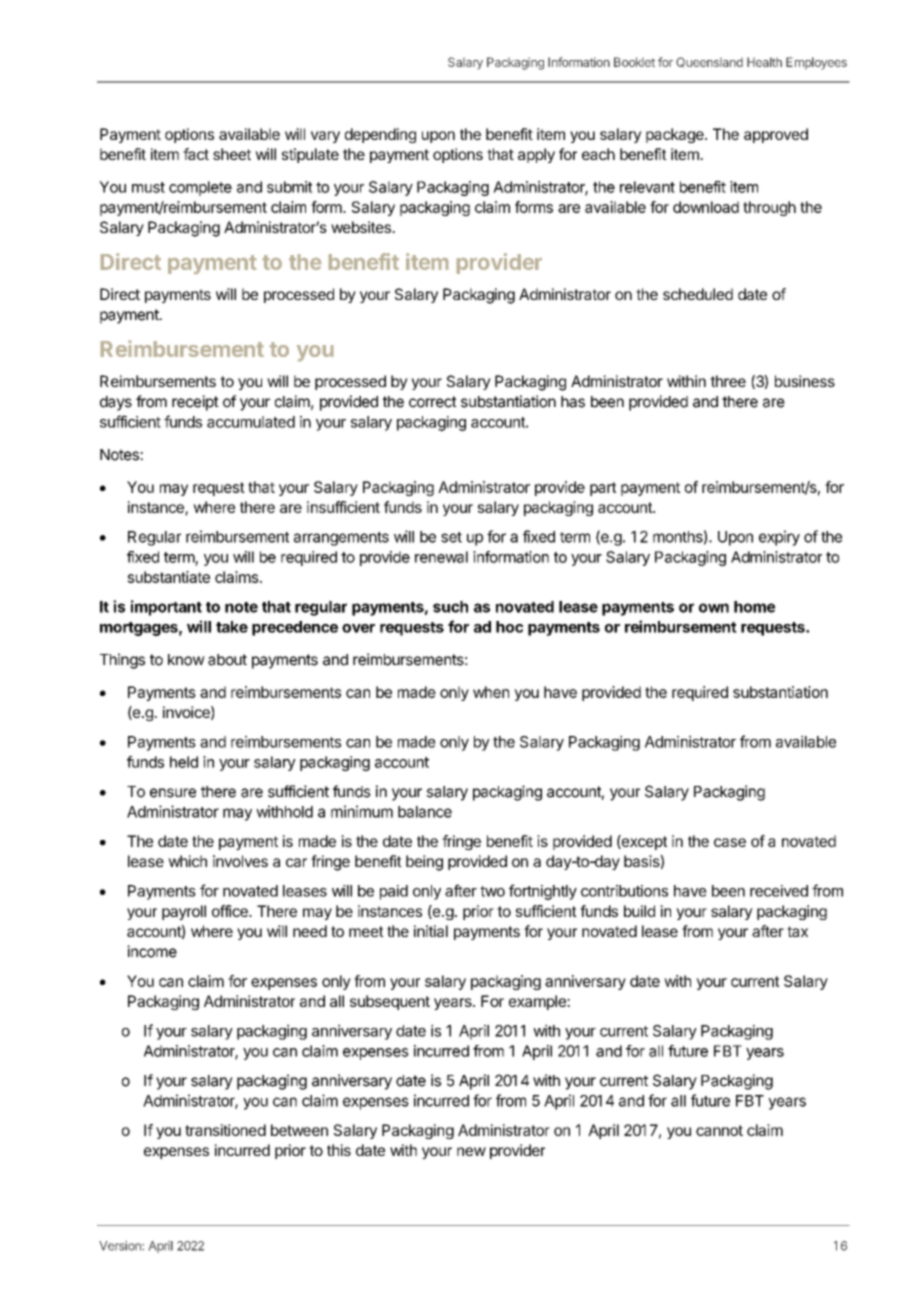 The height and width of the screenshot is (1308, 924). Describe the element at coordinates (380, 135) in the screenshot. I see `depending` at that location.
